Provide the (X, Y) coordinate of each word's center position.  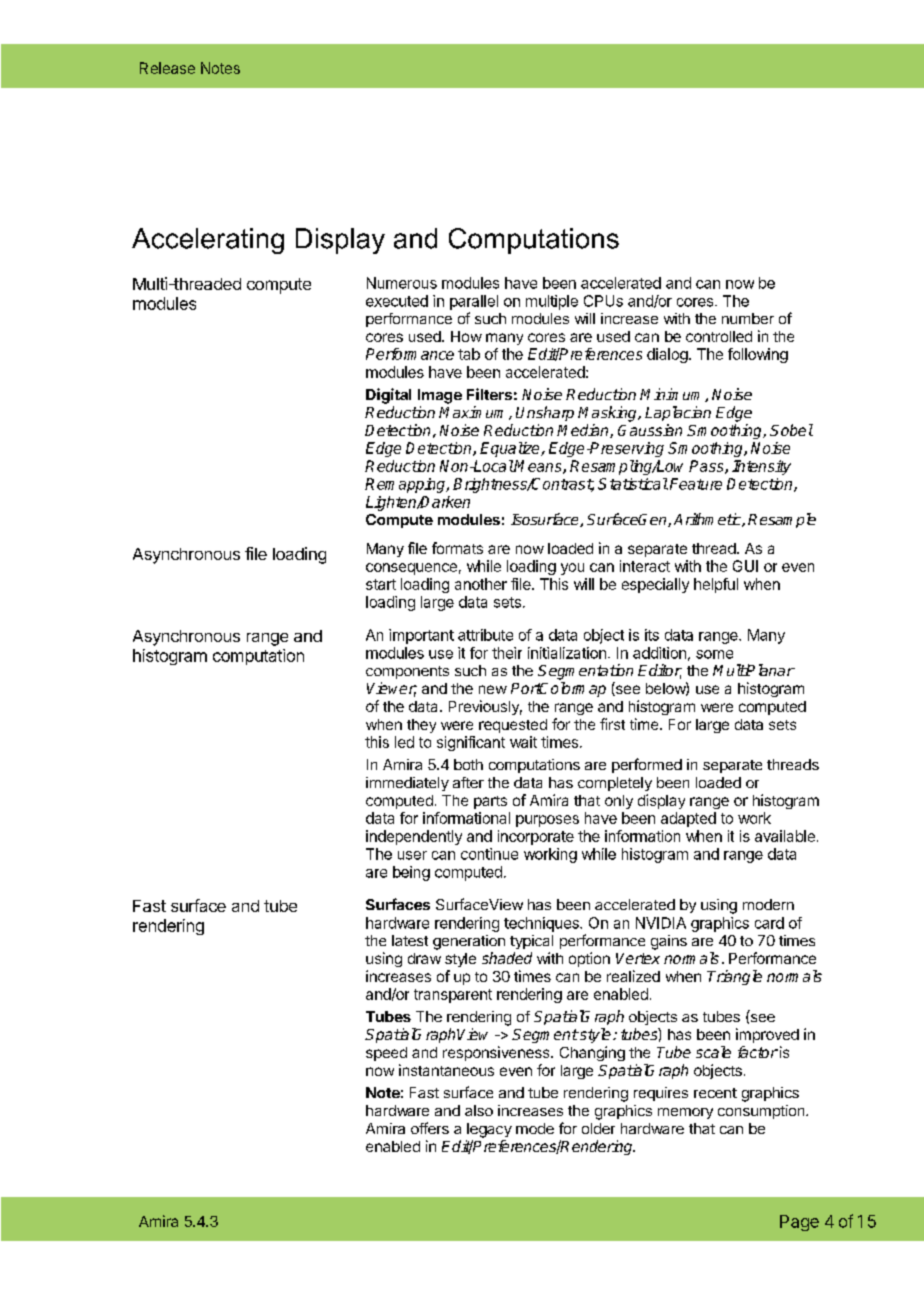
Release (167, 68)
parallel (474, 302)
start (381, 584)
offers (430, 1128)
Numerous (402, 283)
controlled (719, 336)
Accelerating (208, 241)
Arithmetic (708, 520)
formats (457, 548)
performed (647, 765)
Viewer (392, 689)
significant (471, 743)
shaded (507, 958)
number (748, 318)
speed (386, 1054)
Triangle (734, 977)
